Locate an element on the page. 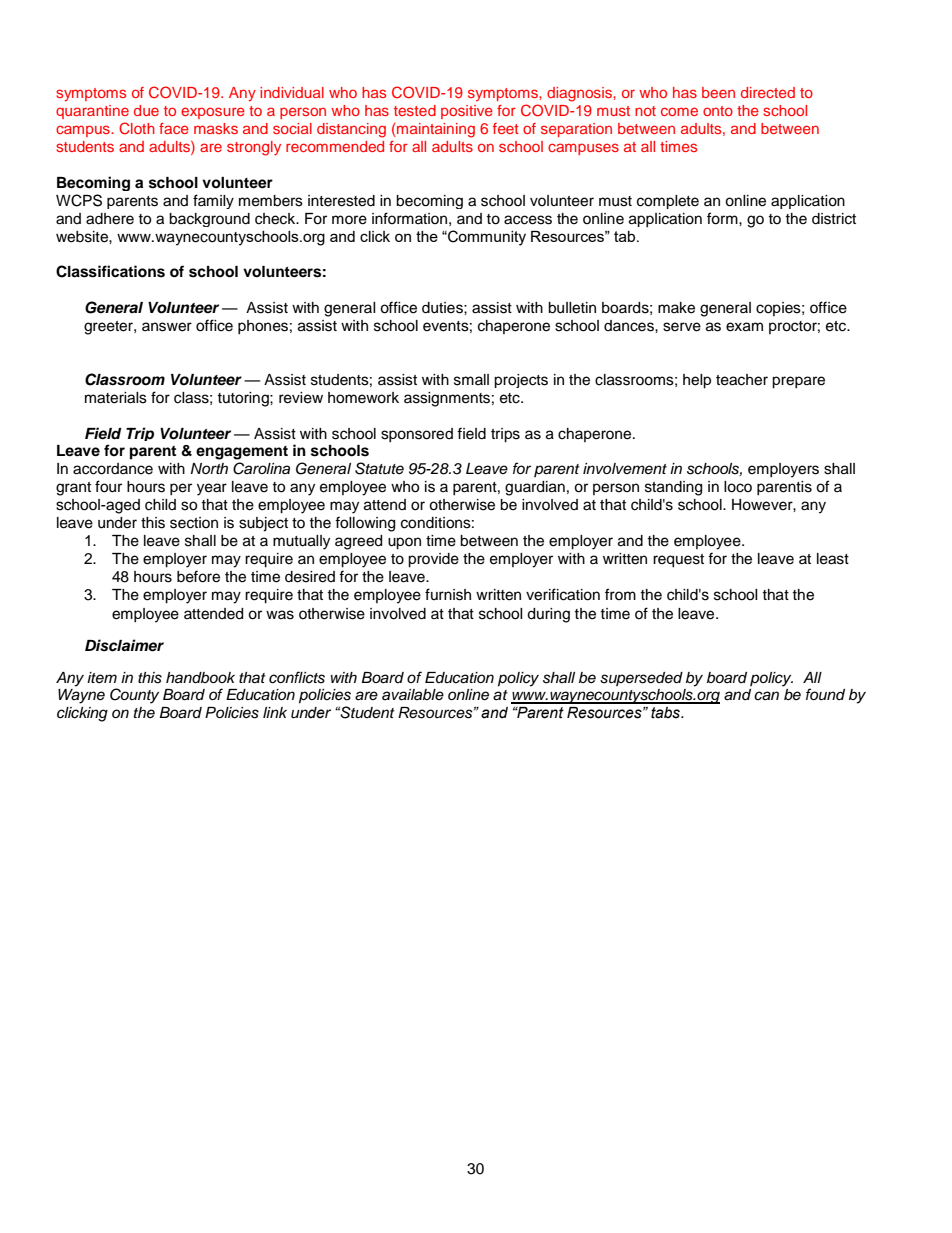 Image resolution: width=952 pixels, height=1233 pixels. materials is located at coordinates (116, 398).
